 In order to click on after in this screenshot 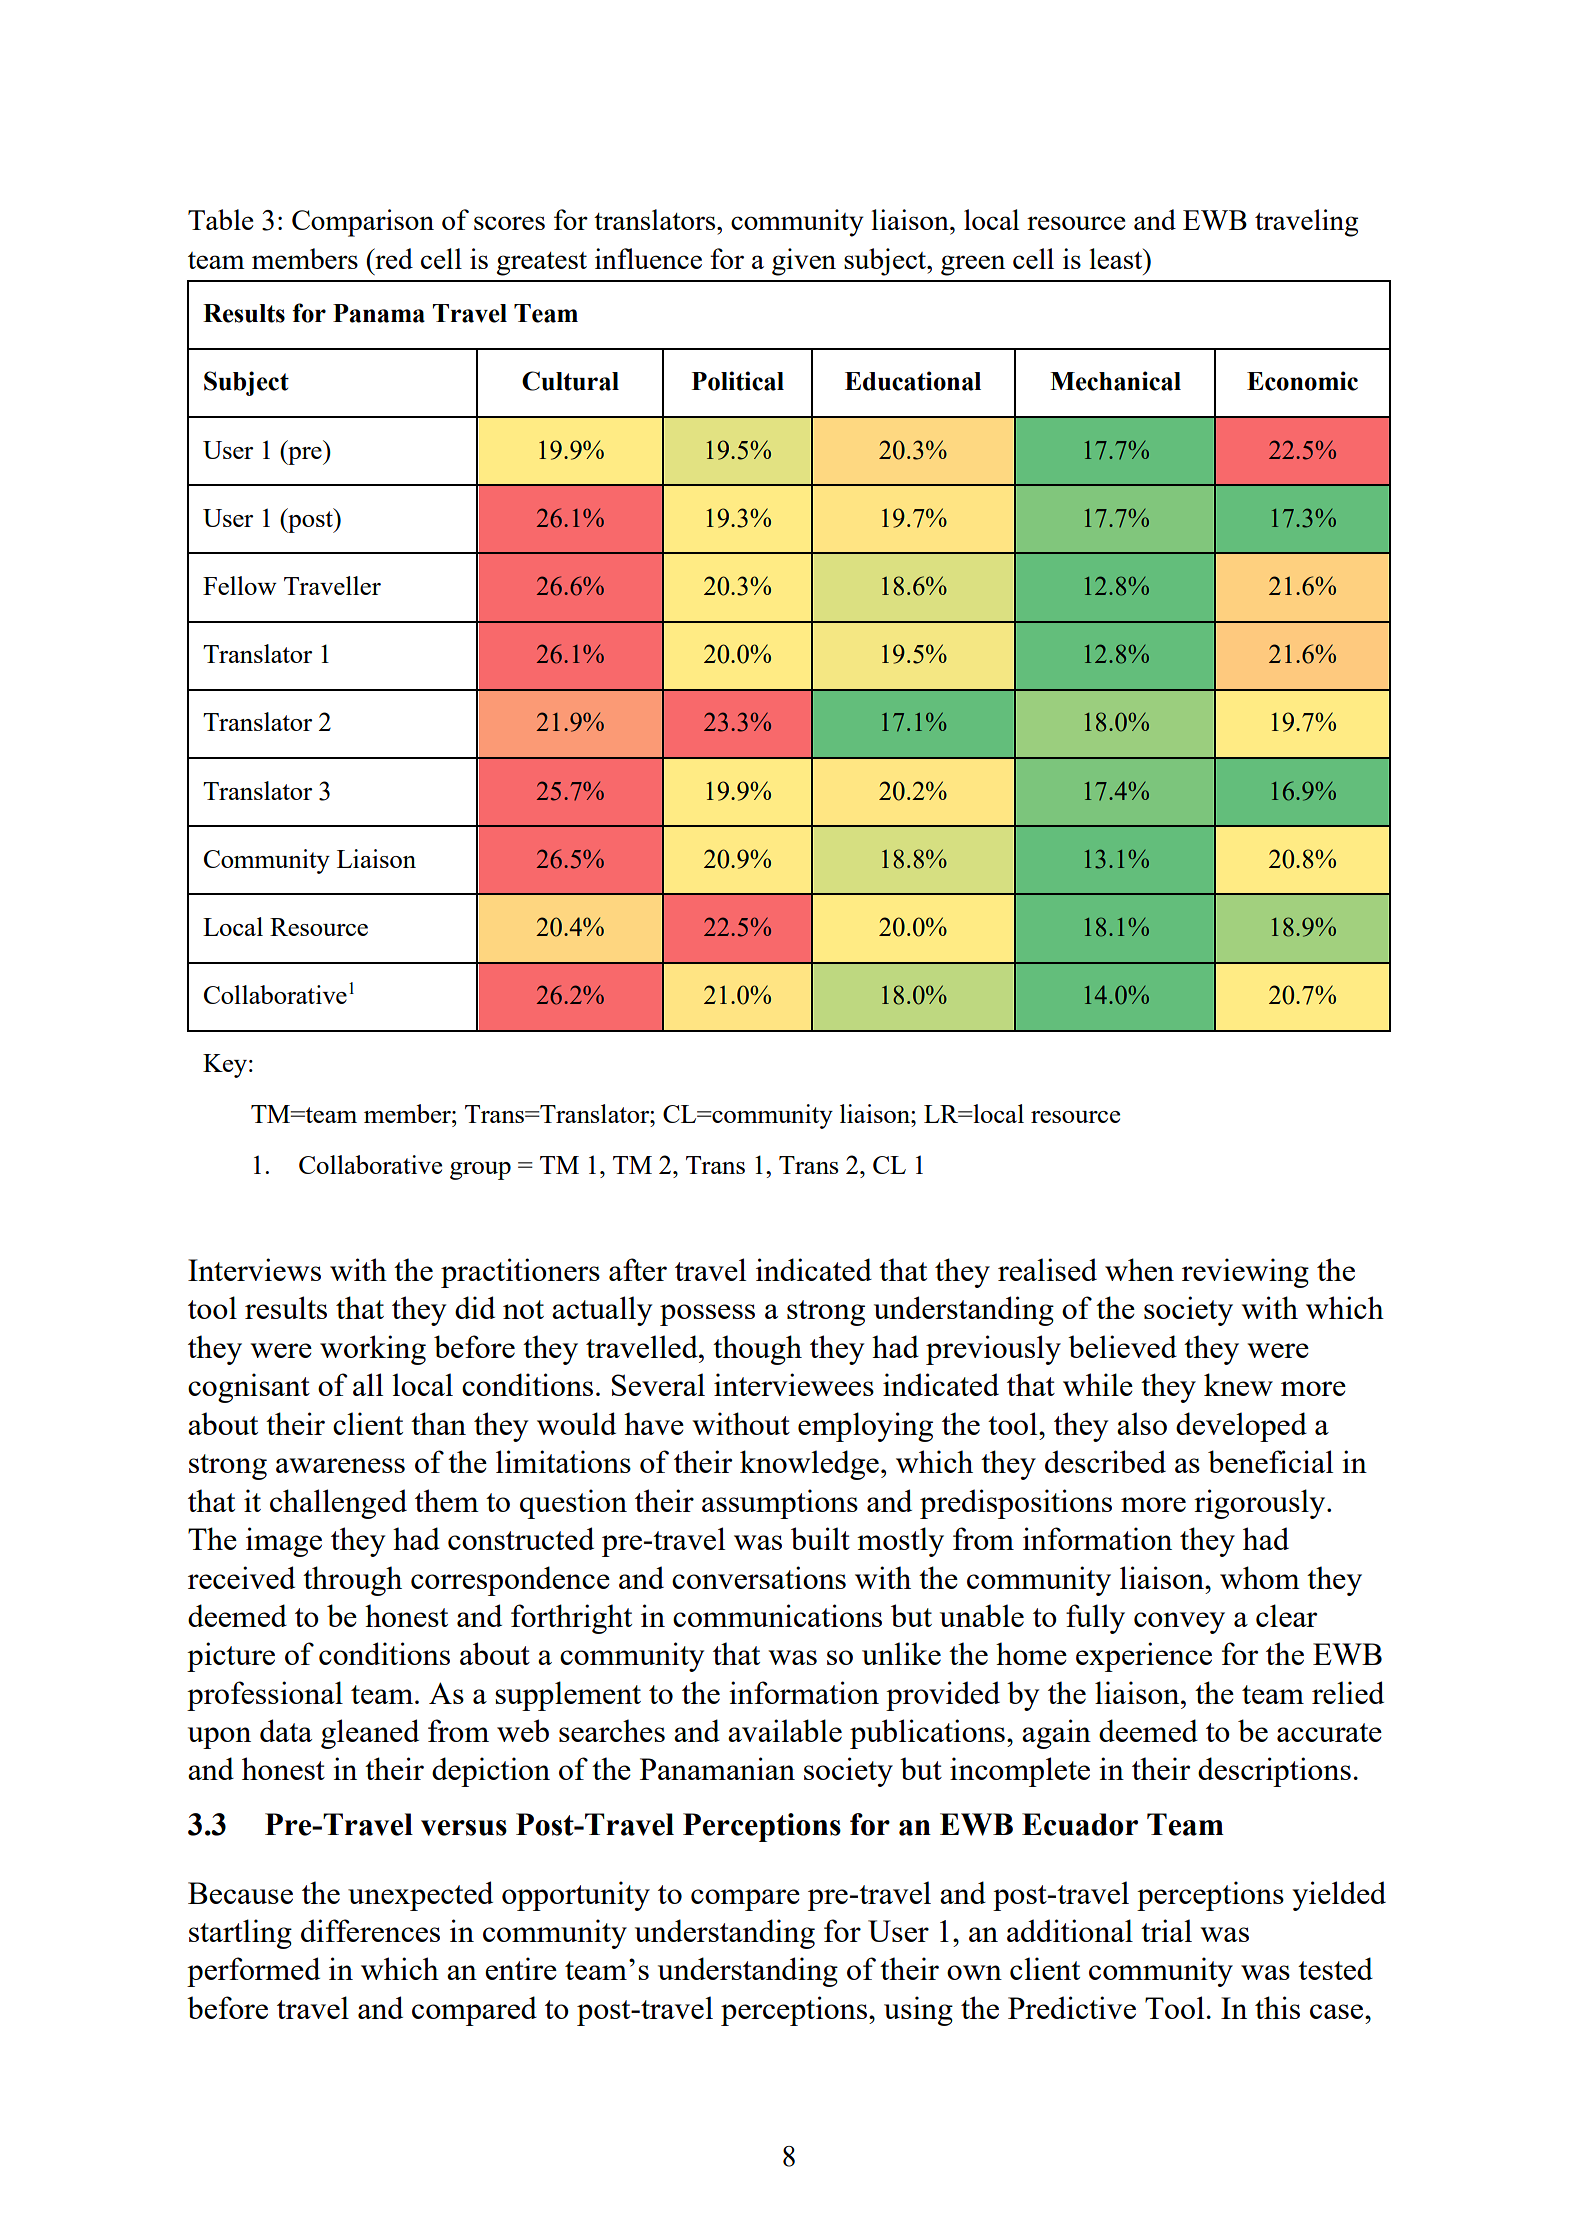, I will do `click(638, 1269)`.
